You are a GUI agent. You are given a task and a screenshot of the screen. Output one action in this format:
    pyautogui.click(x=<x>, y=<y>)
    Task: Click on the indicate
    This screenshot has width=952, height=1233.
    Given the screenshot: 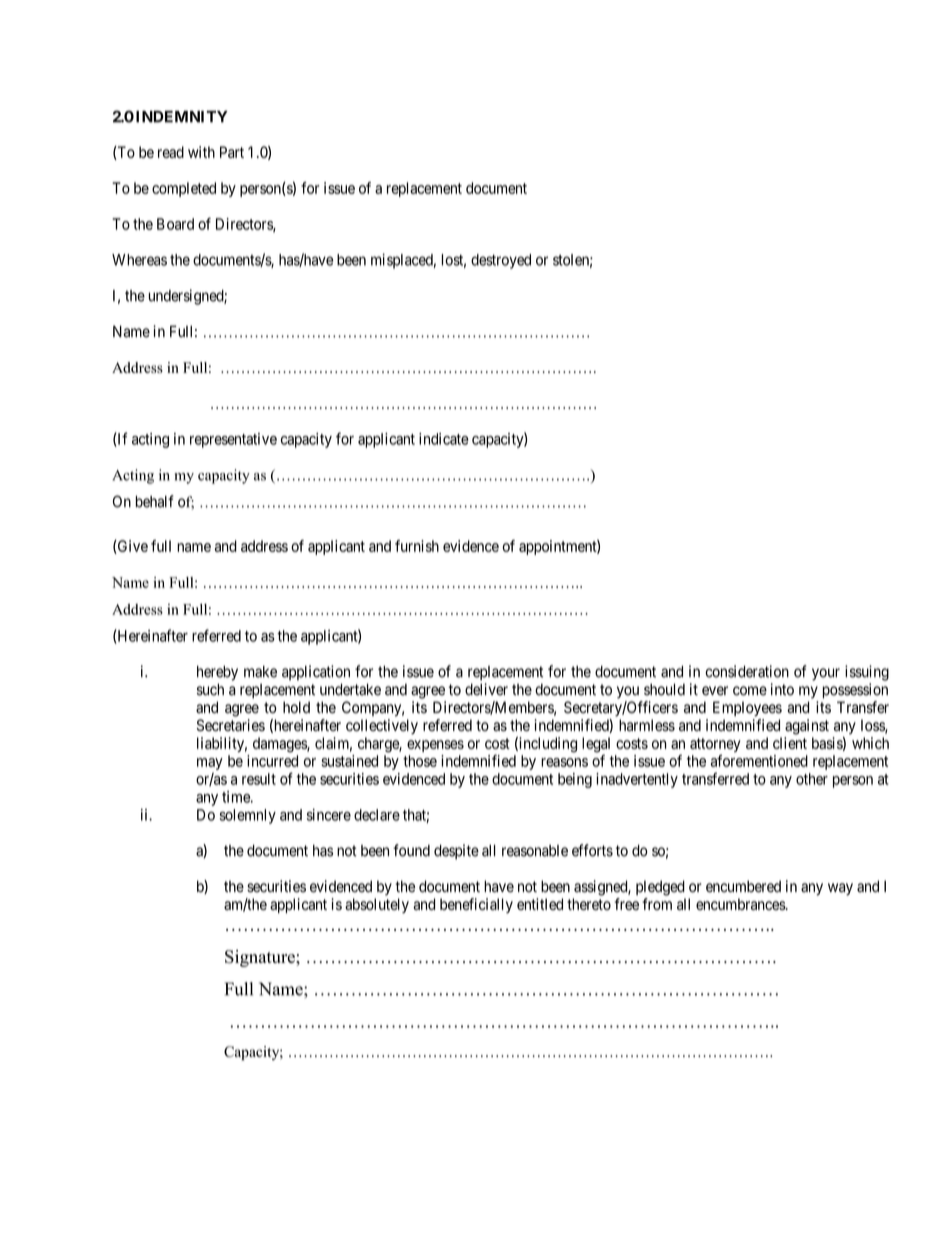 What is the action you would take?
    pyautogui.click(x=444, y=439)
